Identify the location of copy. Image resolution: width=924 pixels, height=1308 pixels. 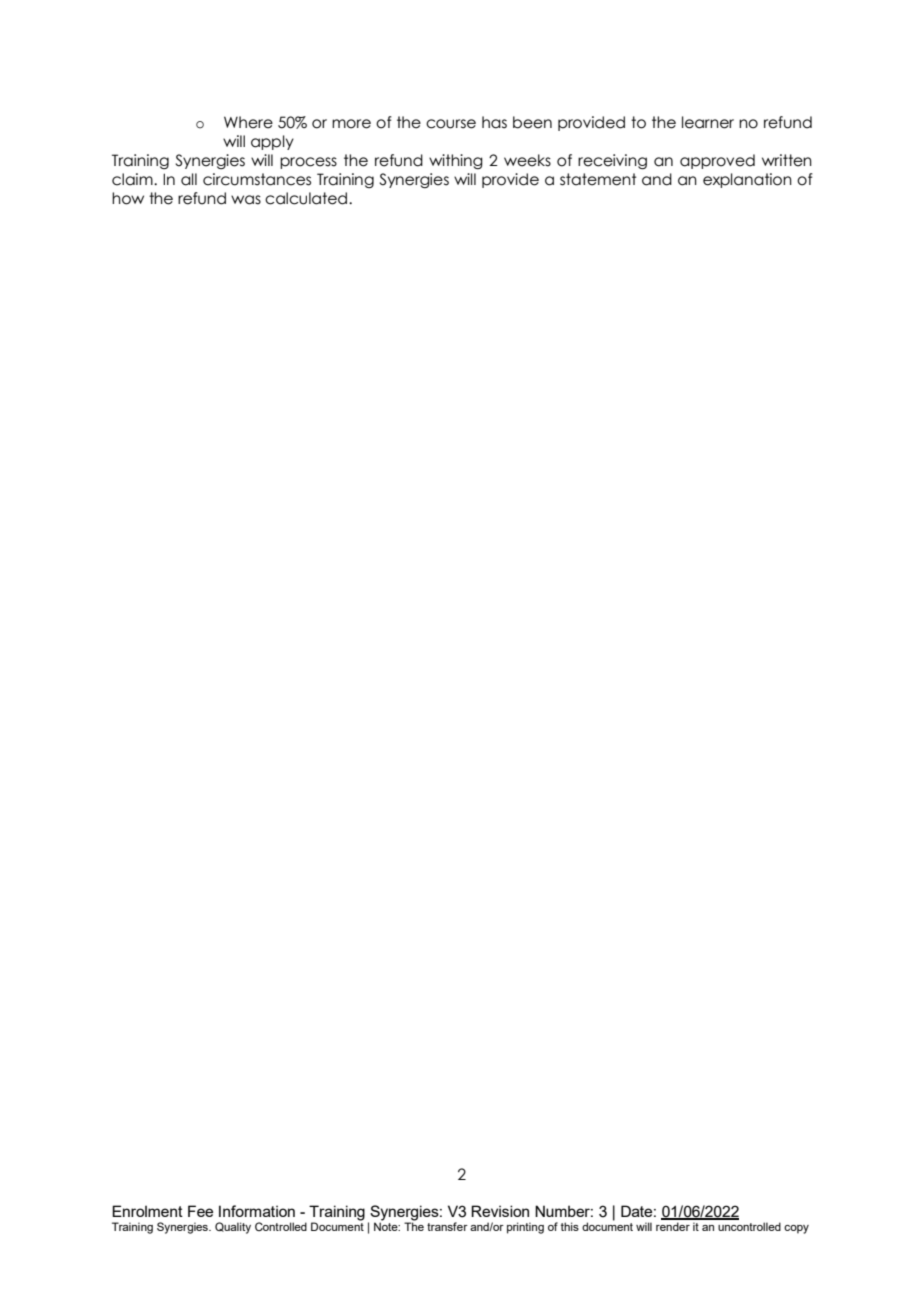
(796, 1229).
